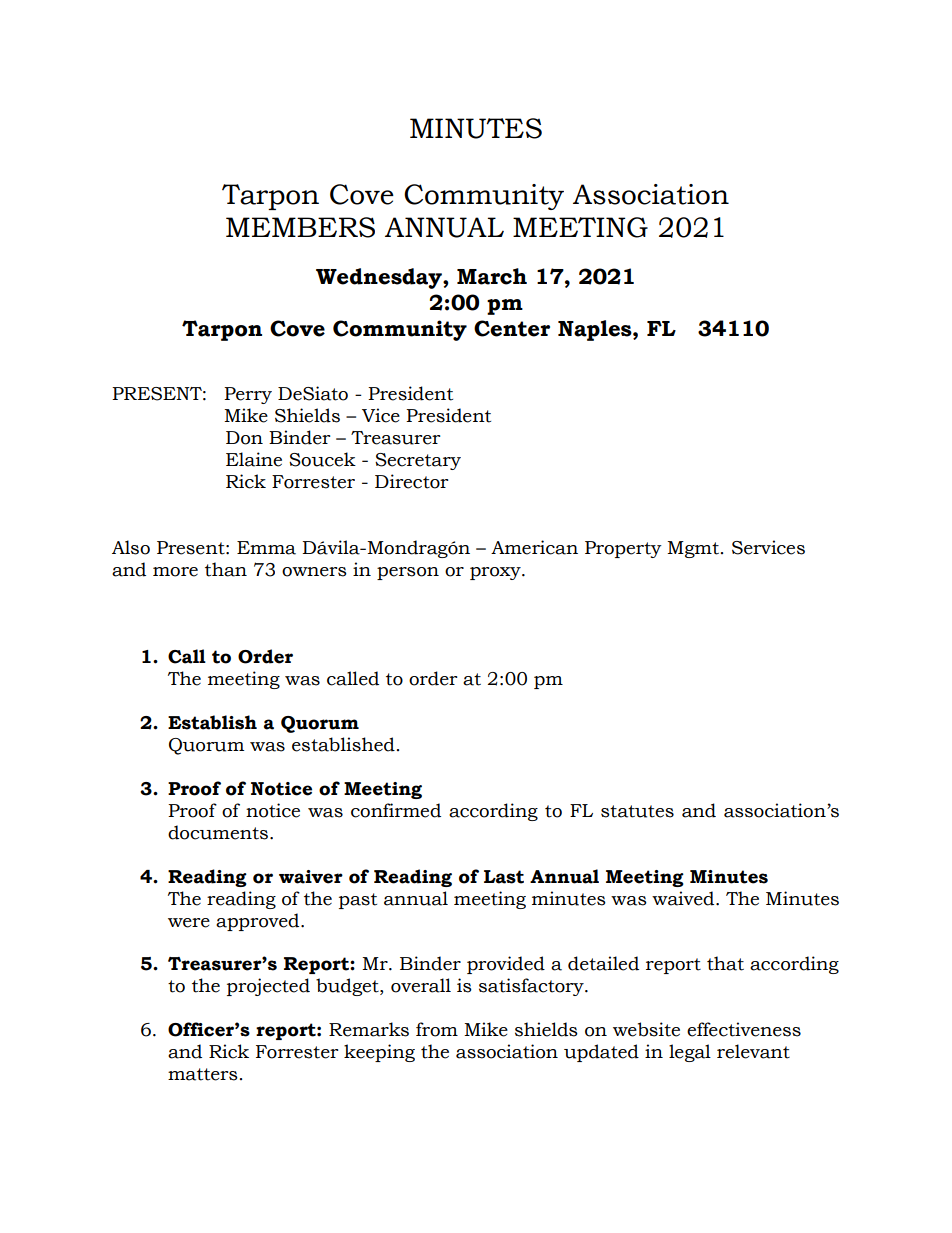  Describe the element at coordinates (248, 395) in the screenshot. I see `Perry` at that location.
